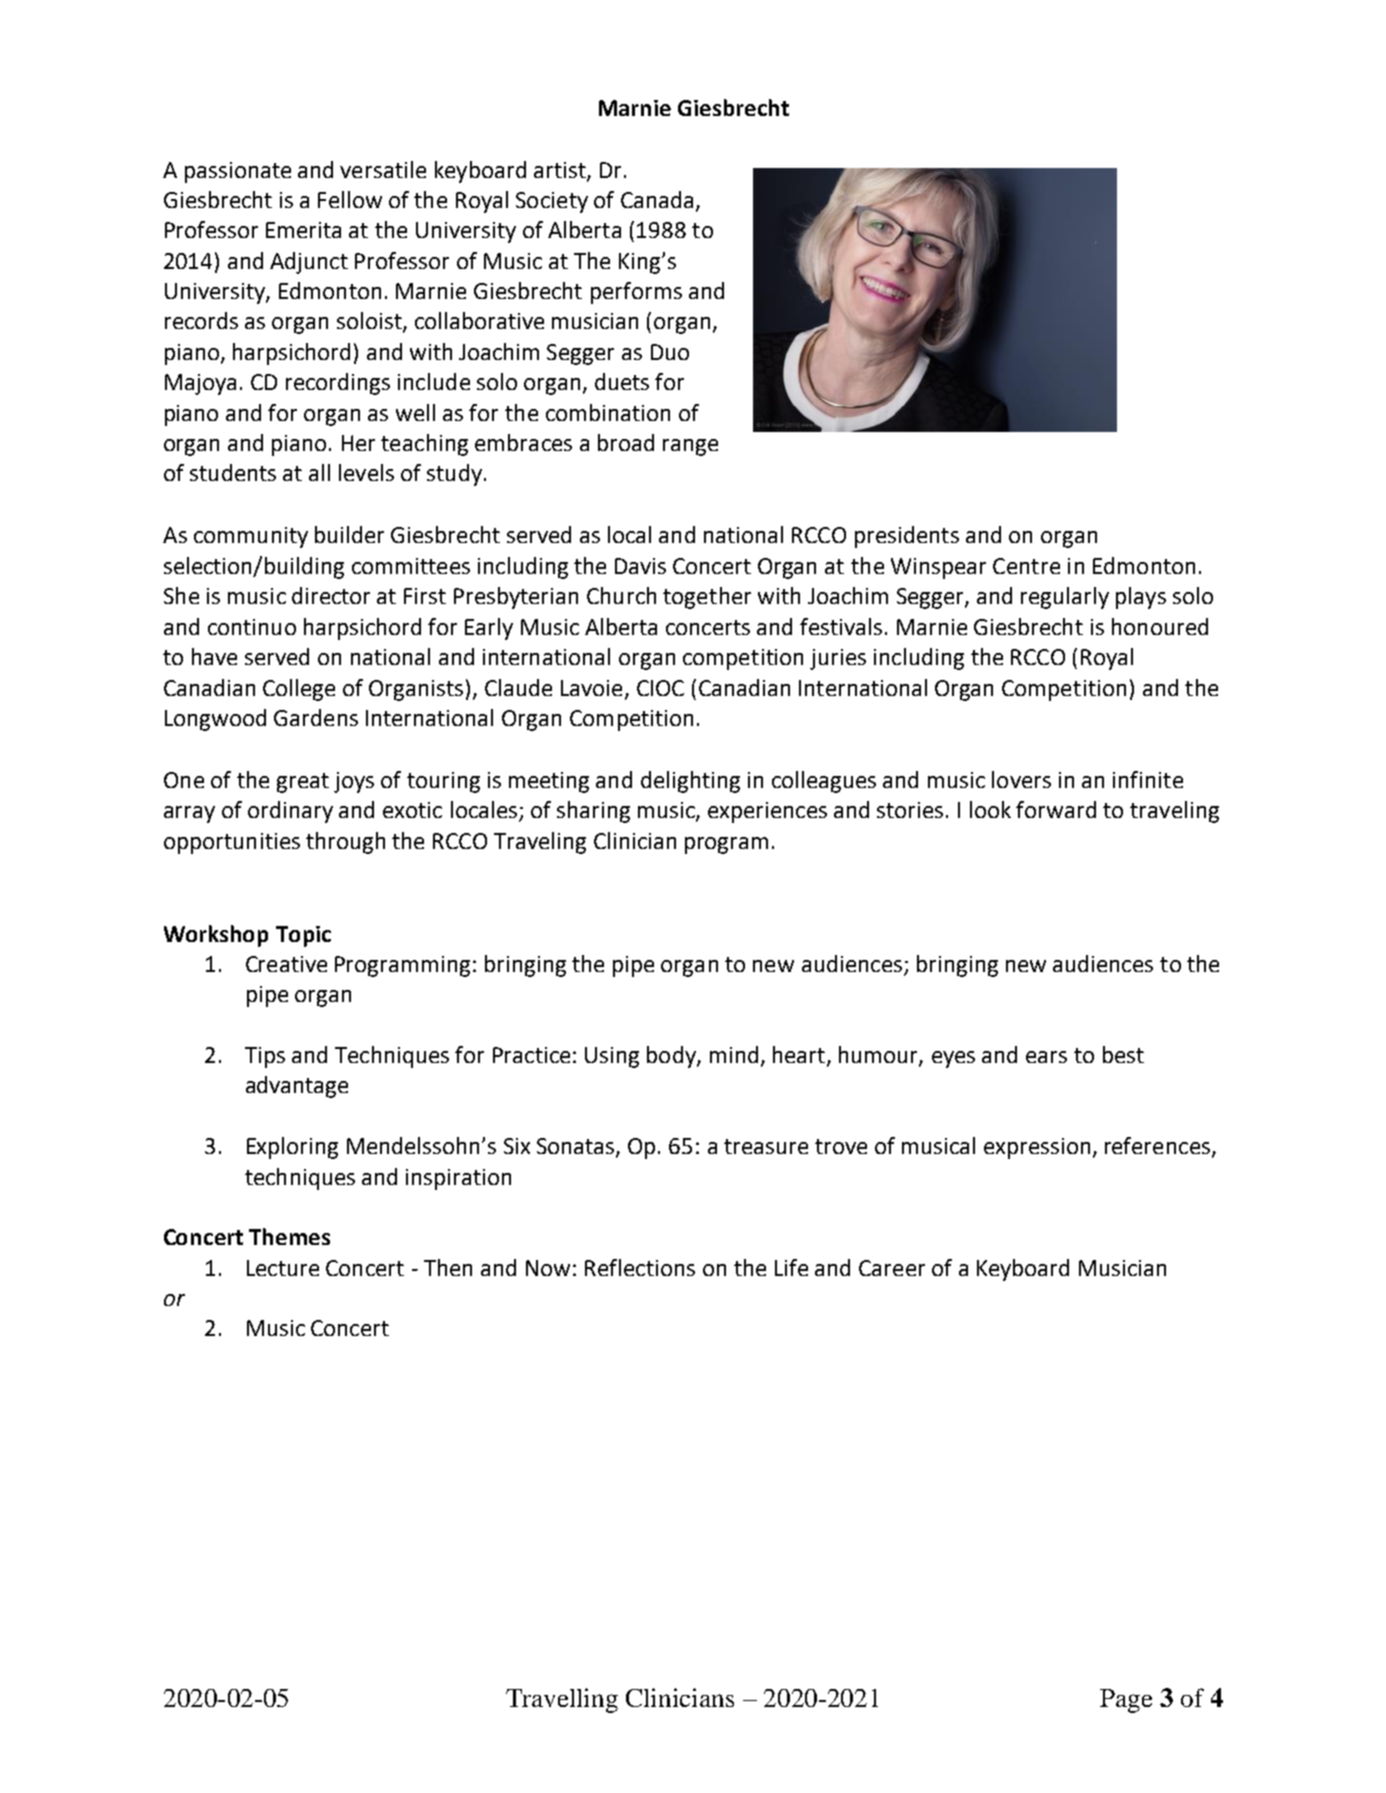  I want to click on Canada, so click(657, 199).
